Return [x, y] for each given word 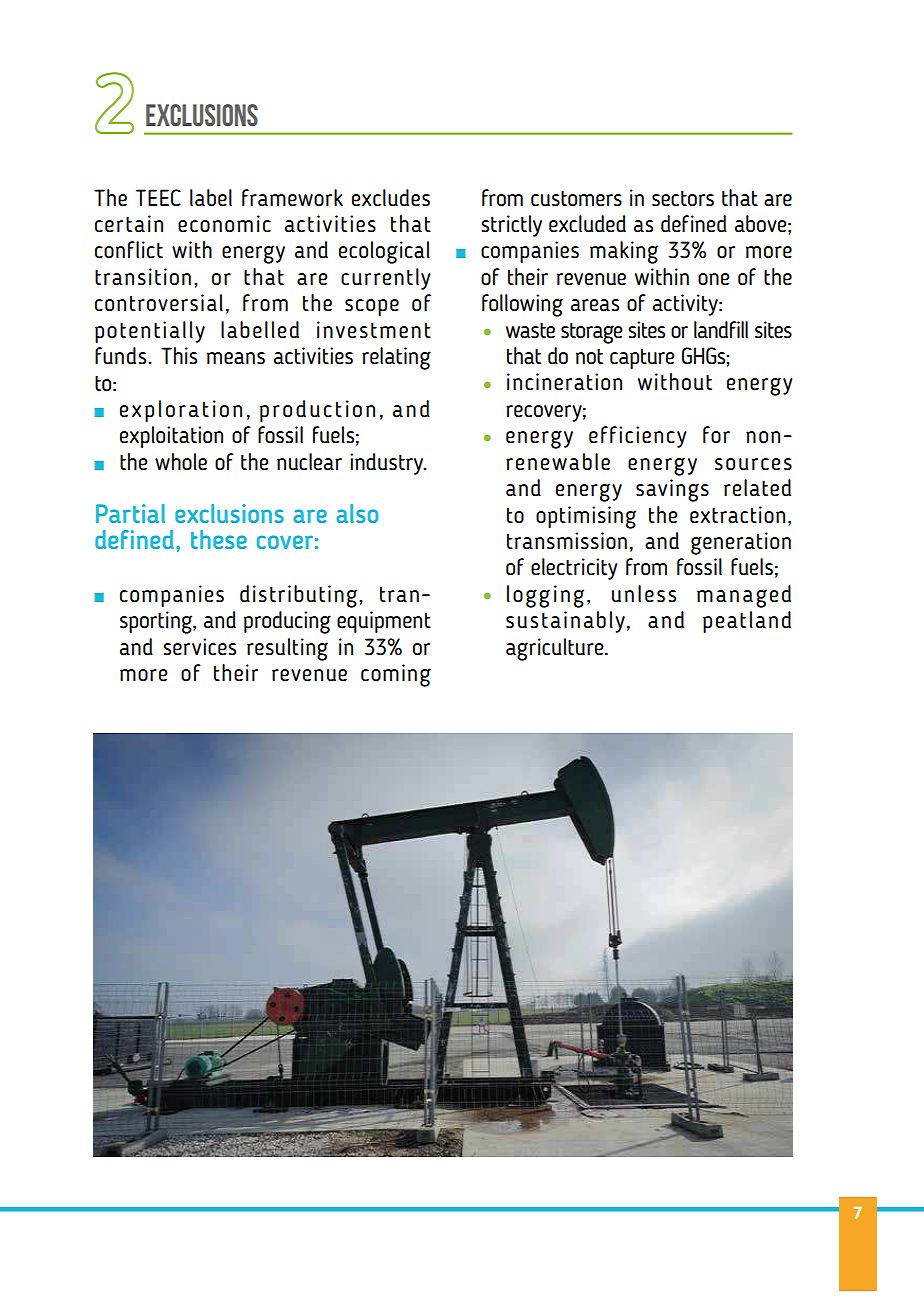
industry [388, 464]
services [199, 647]
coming [396, 675]
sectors [683, 198]
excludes [391, 198]
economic [224, 223]
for [716, 434]
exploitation [171, 437]
